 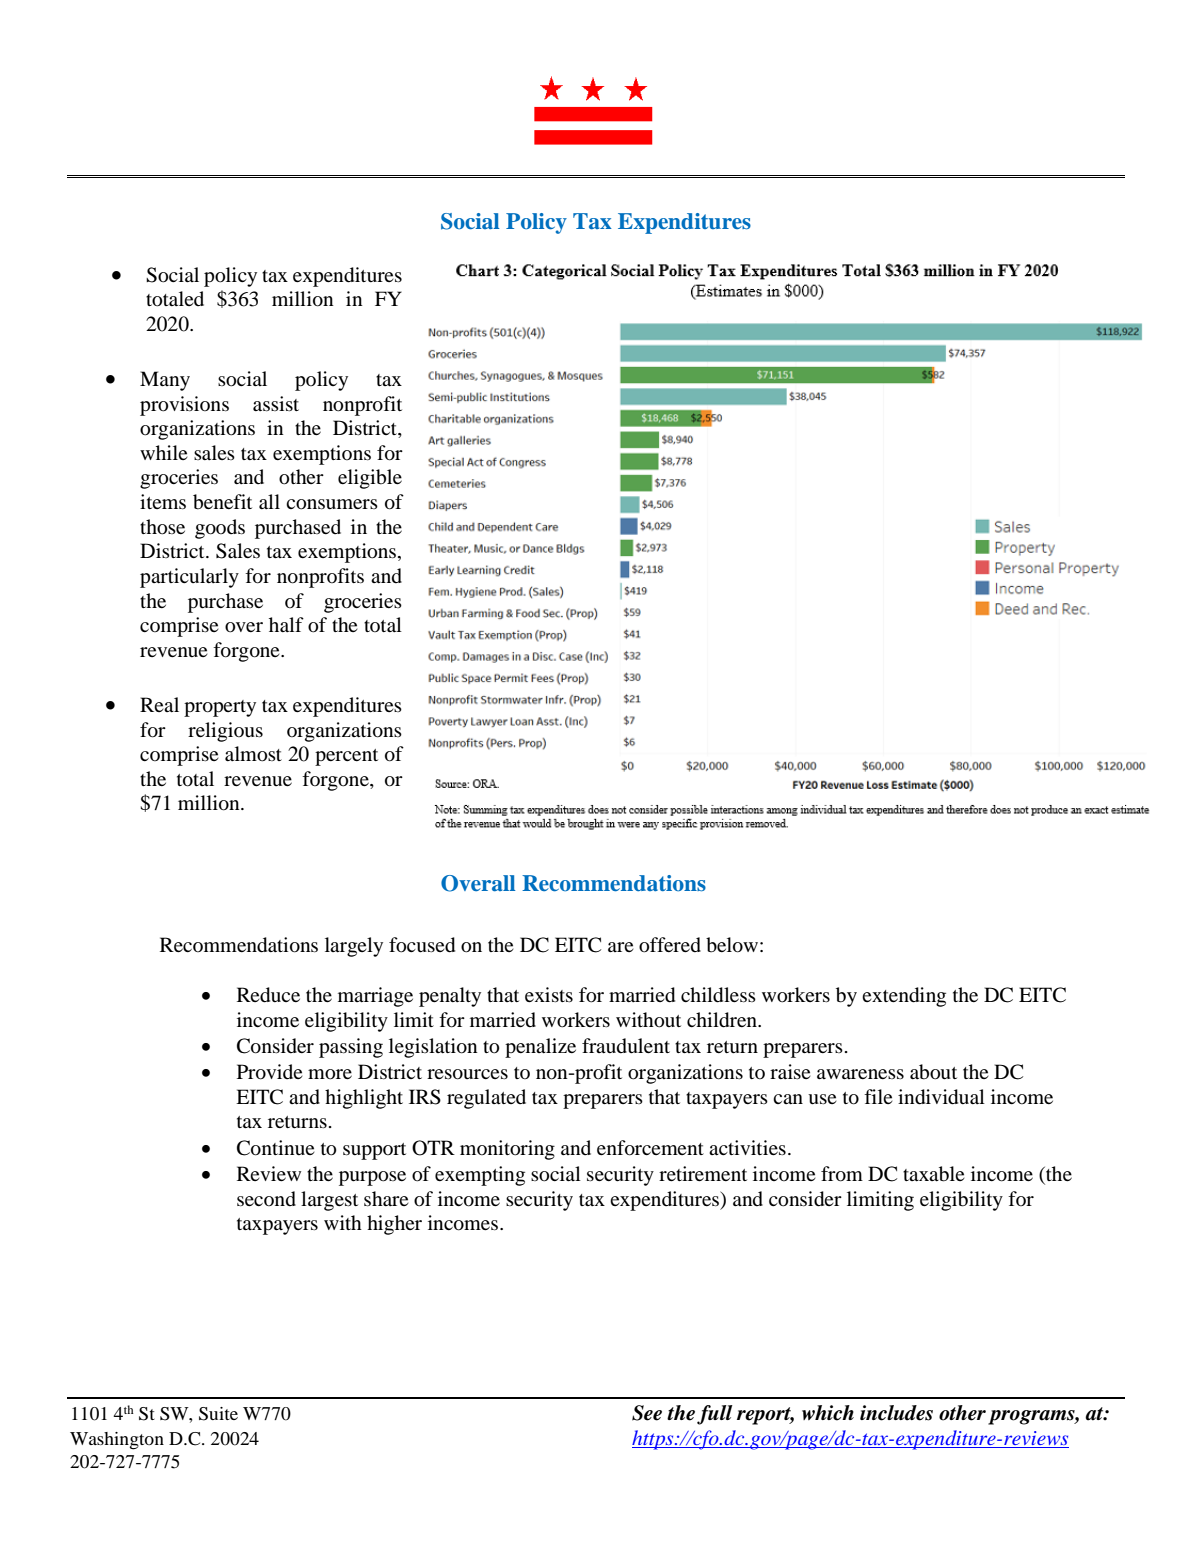 What do you see at coordinates (370, 479) in the screenshot?
I see `eligible` at bounding box center [370, 479].
